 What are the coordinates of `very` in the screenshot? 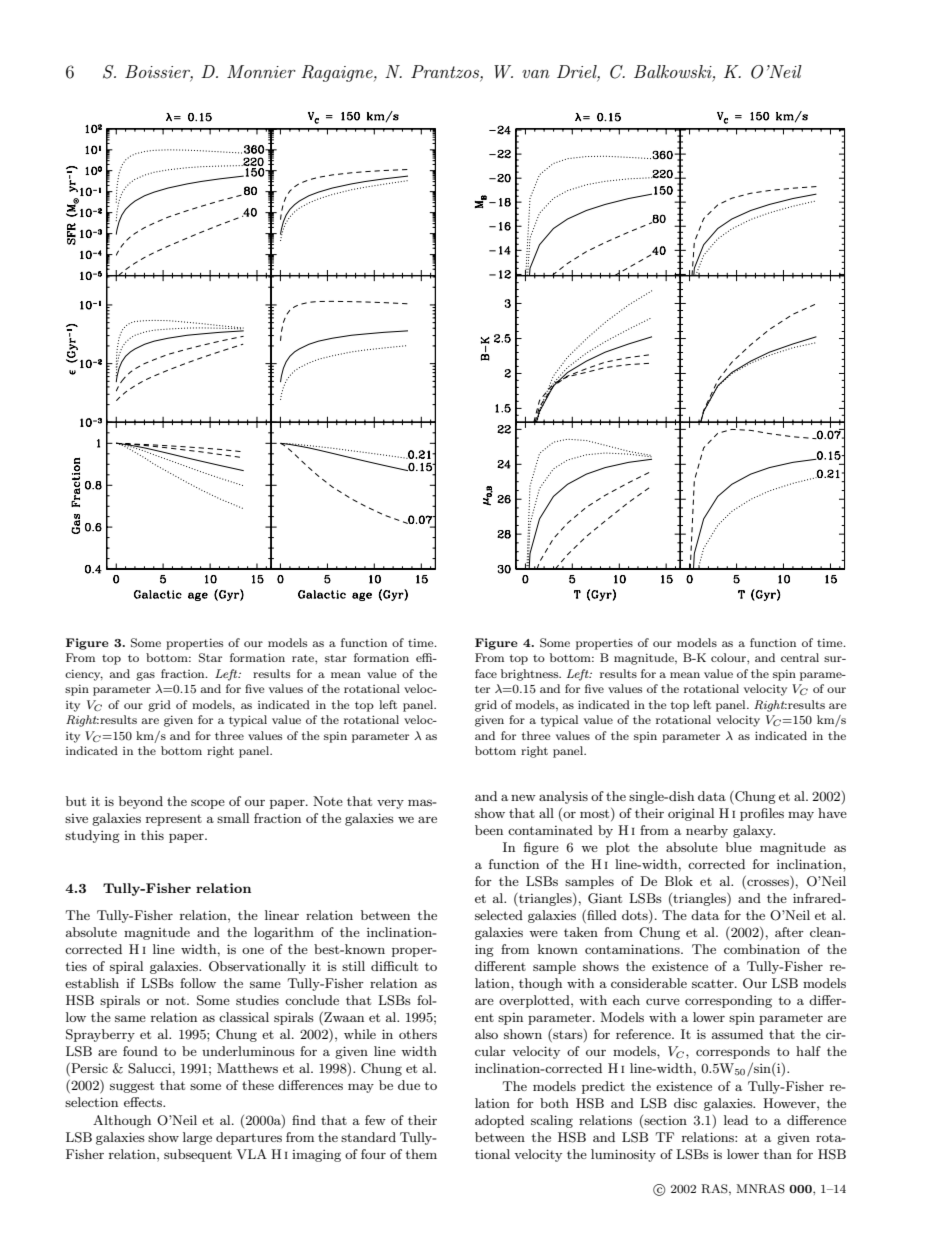 It's located at (390, 804).
